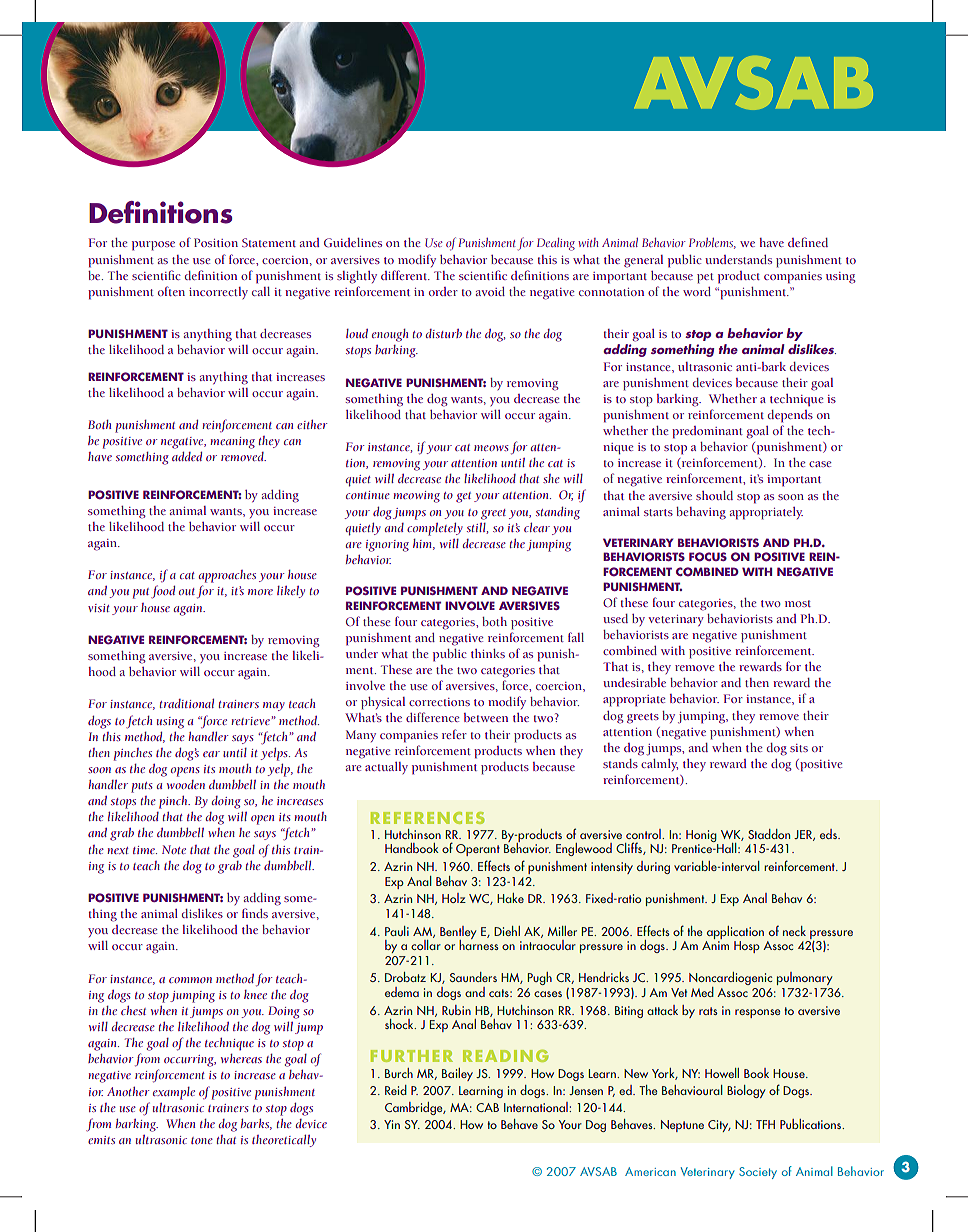 The height and width of the screenshot is (1232, 968). Describe the element at coordinates (171, 291) in the screenshot. I see `often` at that location.
